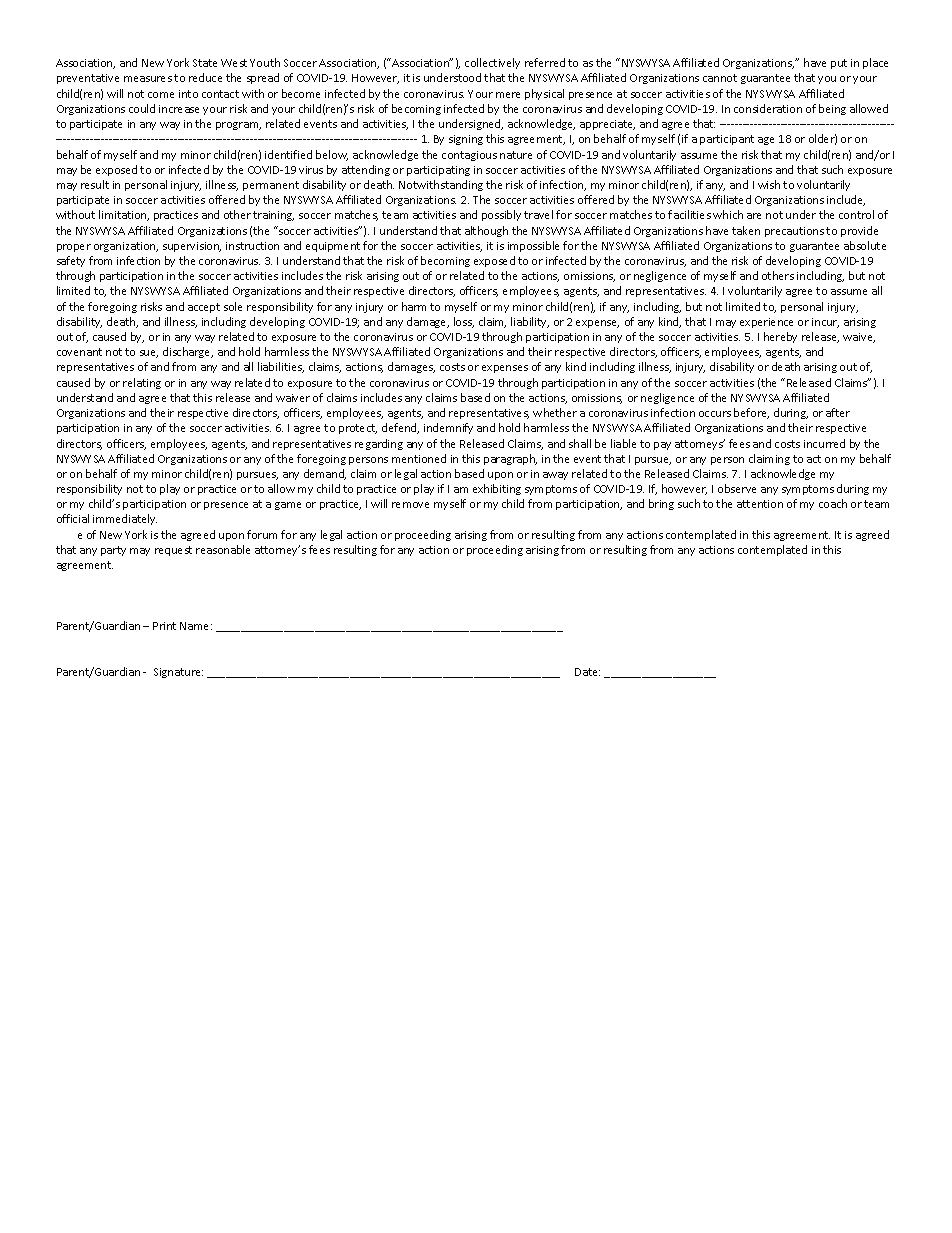  Describe the element at coordinates (188, 352) in the screenshot. I see `discharge` at that location.
